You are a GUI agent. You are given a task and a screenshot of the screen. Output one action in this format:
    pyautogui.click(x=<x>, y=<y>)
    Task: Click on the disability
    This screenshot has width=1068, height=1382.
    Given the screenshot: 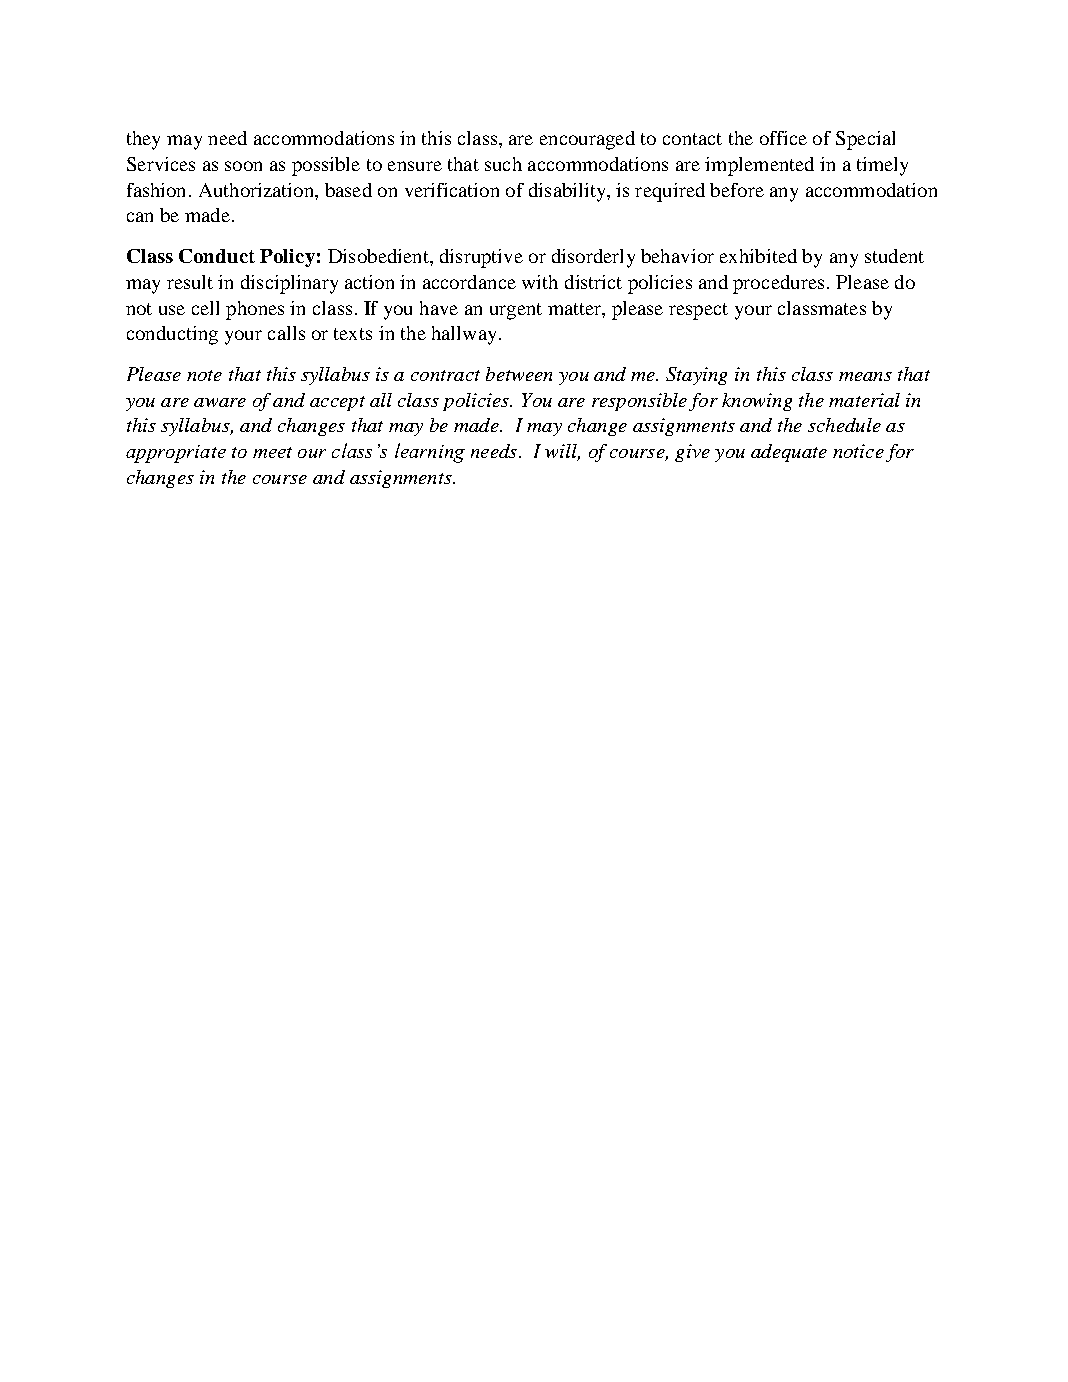 What is the action you would take?
    pyautogui.click(x=568, y=192)
